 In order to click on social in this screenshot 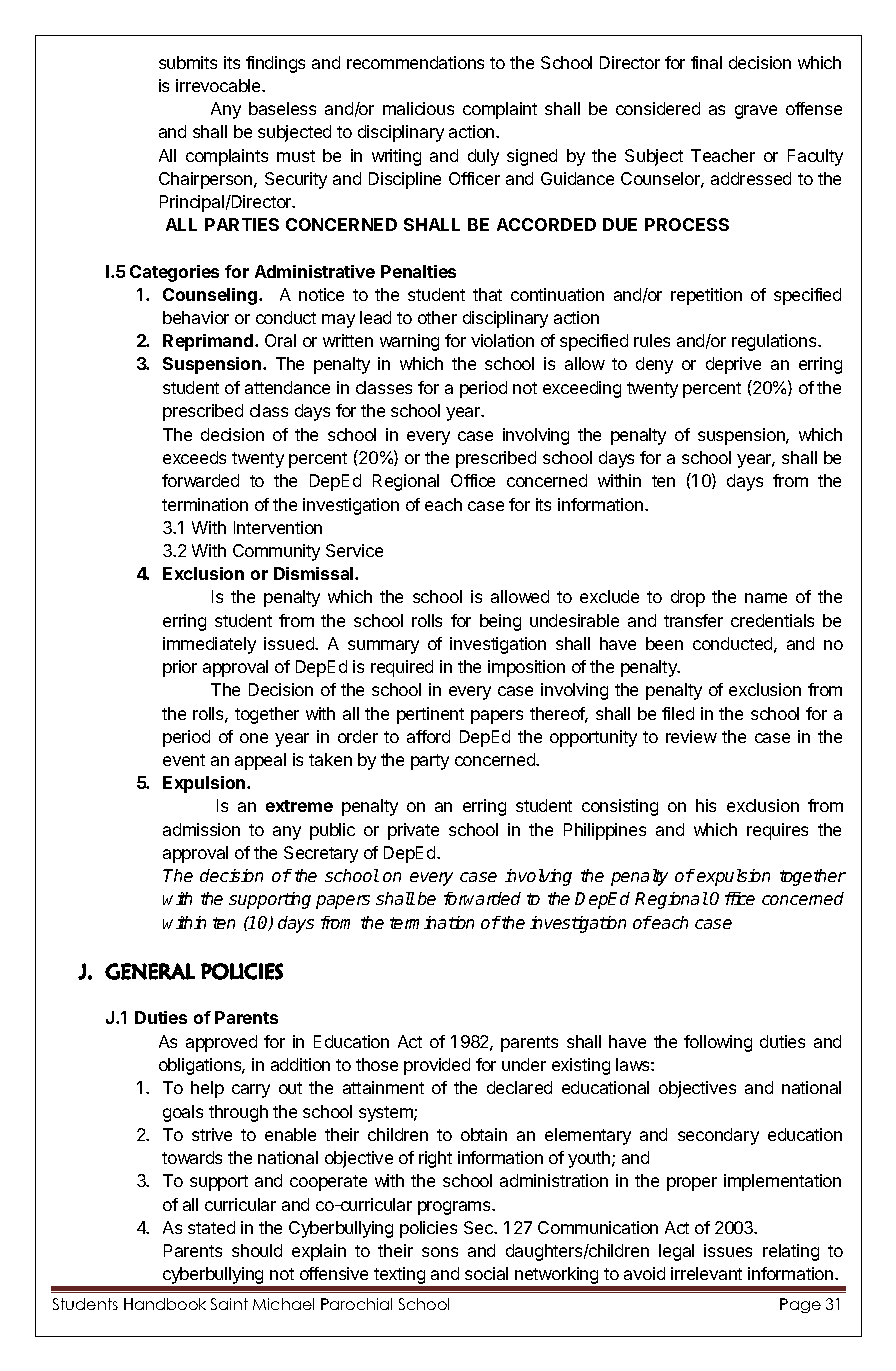, I will do `click(486, 1273)`.
